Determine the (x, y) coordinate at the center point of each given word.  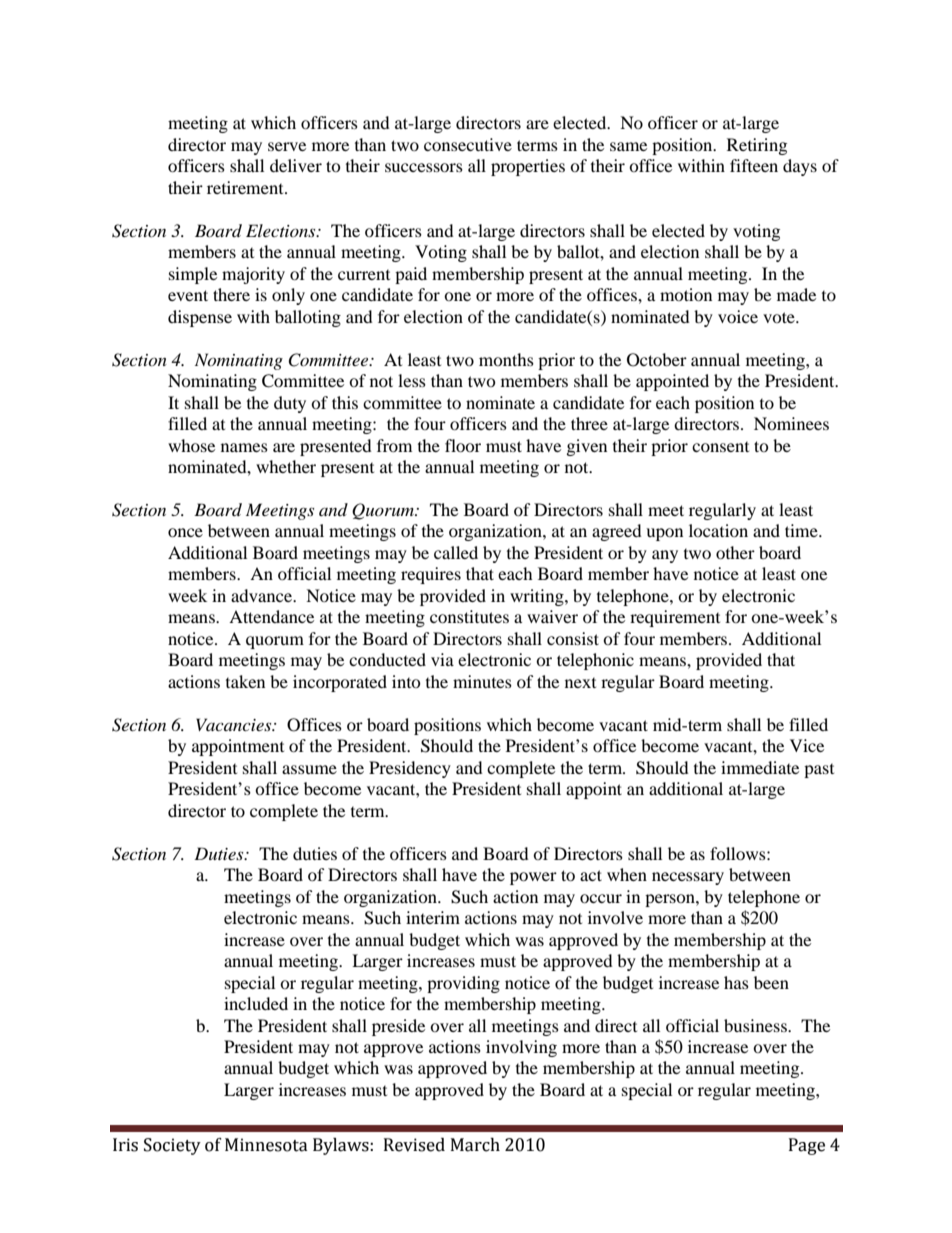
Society (172, 1146)
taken (245, 681)
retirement (246, 187)
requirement (675, 618)
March (475, 1145)
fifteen (754, 165)
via (442, 659)
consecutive (468, 144)
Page (807, 1146)
